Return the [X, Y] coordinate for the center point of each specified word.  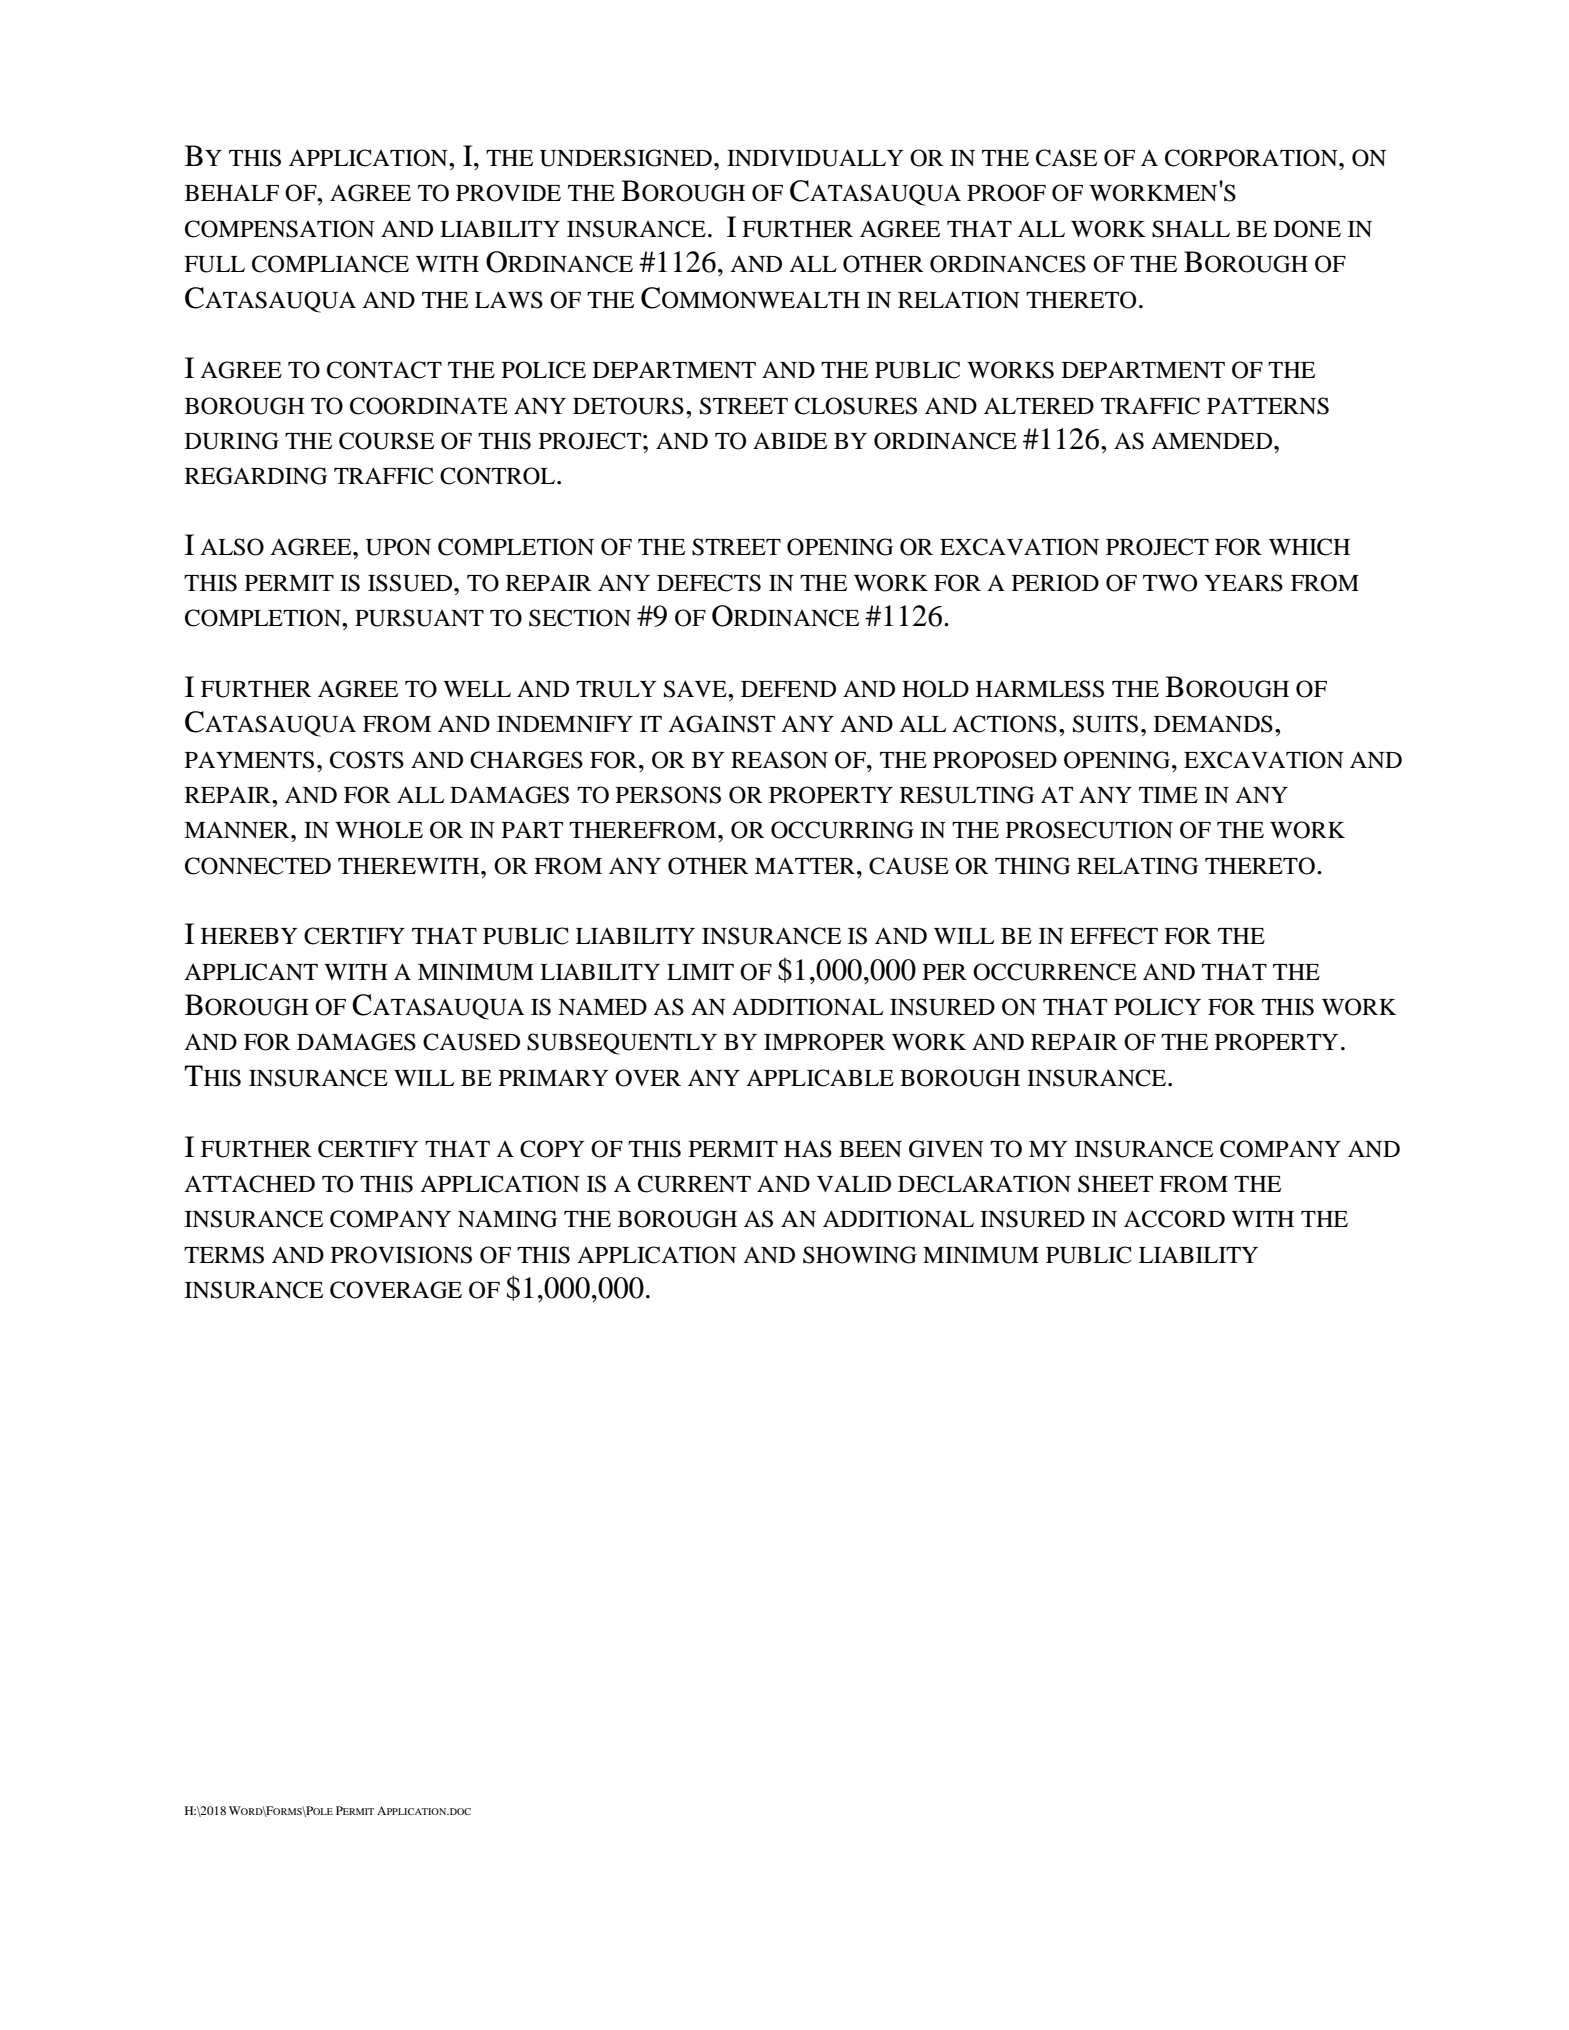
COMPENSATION [280, 229]
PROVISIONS [401, 1255]
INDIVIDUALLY [815, 158]
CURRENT [694, 1184]
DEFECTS [709, 583]
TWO [1170, 583]
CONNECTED [258, 866]
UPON [398, 547]
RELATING [1137, 866]
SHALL [1191, 229]
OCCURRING [842, 830]
